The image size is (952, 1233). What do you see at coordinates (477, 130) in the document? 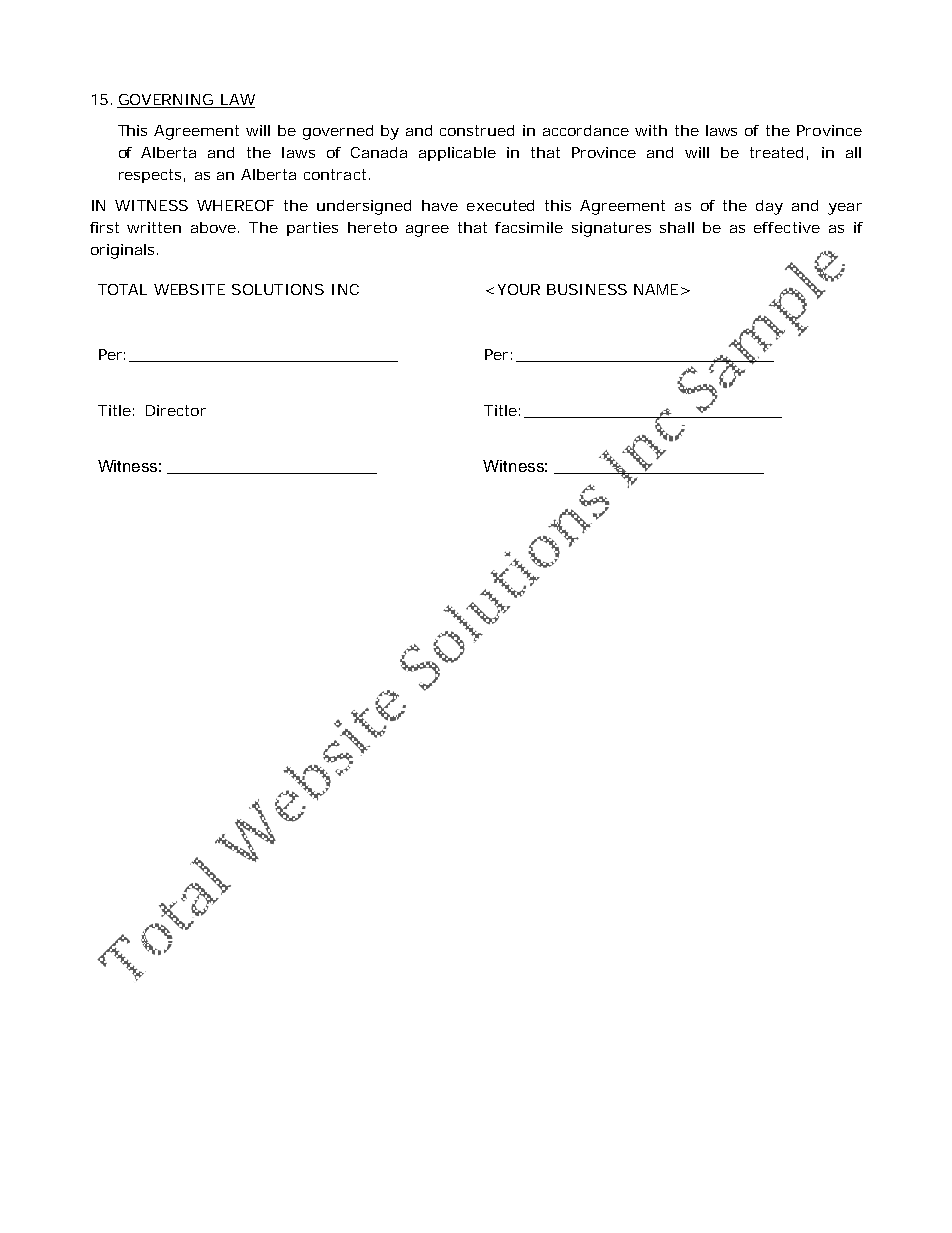
I see `construed` at bounding box center [477, 130].
